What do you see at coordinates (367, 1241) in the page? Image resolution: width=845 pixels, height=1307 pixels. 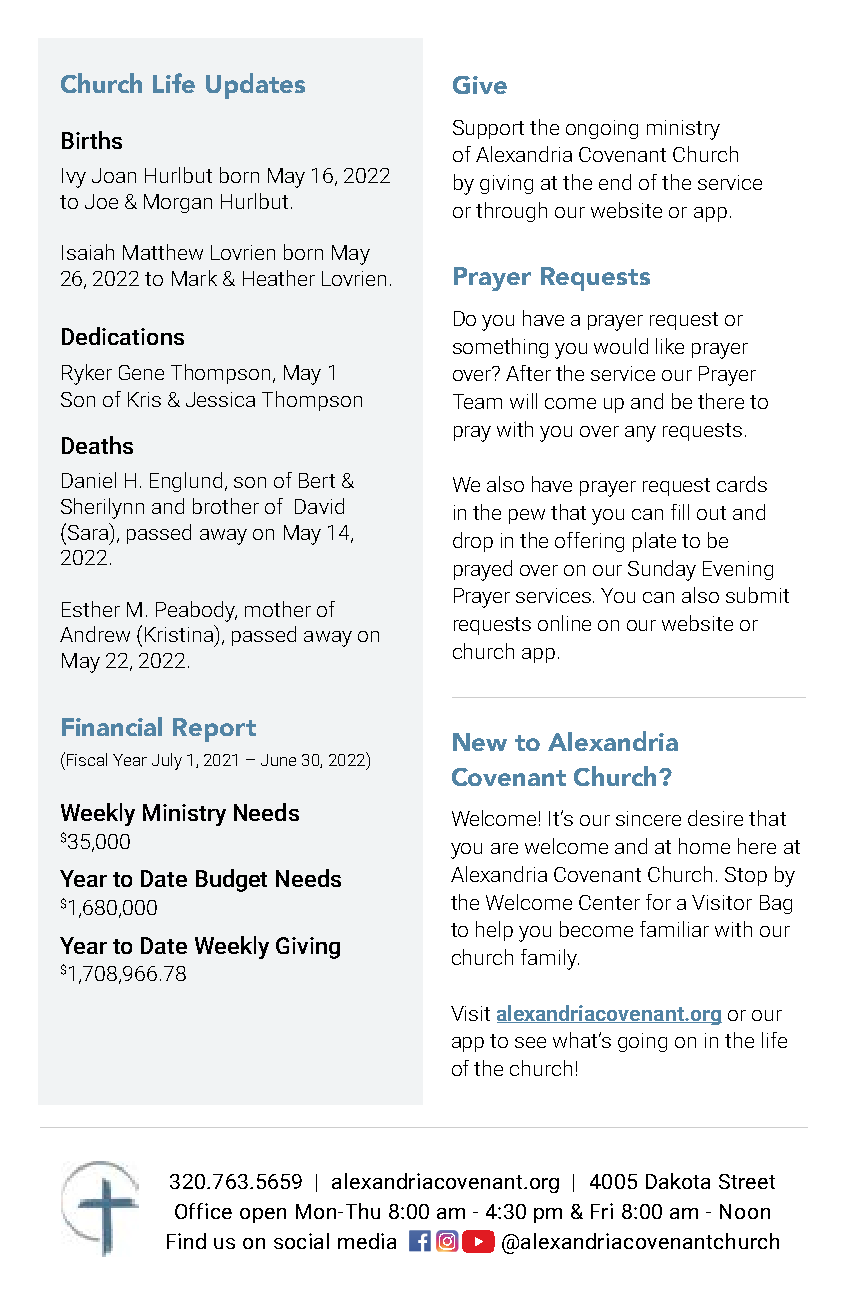 I see `media` at bounding box center [367, 1241].
